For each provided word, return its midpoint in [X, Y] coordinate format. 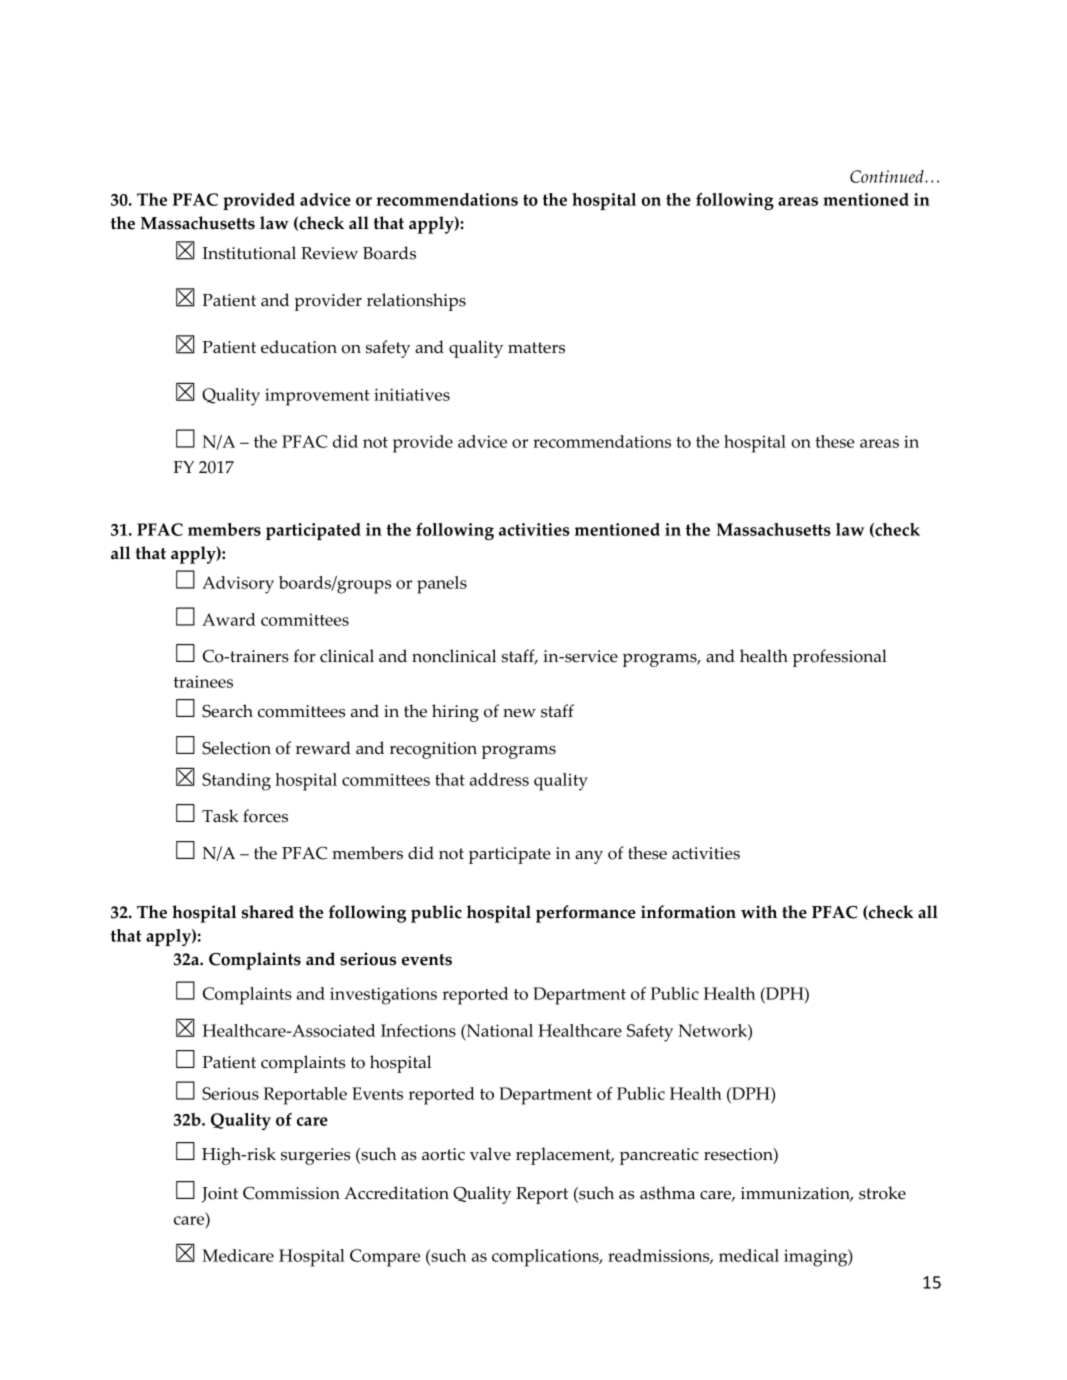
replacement [564, 1156]
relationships [416, 302]
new [519, 713]
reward [323, 748]
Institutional [249, 253]
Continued [888, 176]
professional [840, 658]
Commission [291, 1193]
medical [749, 1255]
